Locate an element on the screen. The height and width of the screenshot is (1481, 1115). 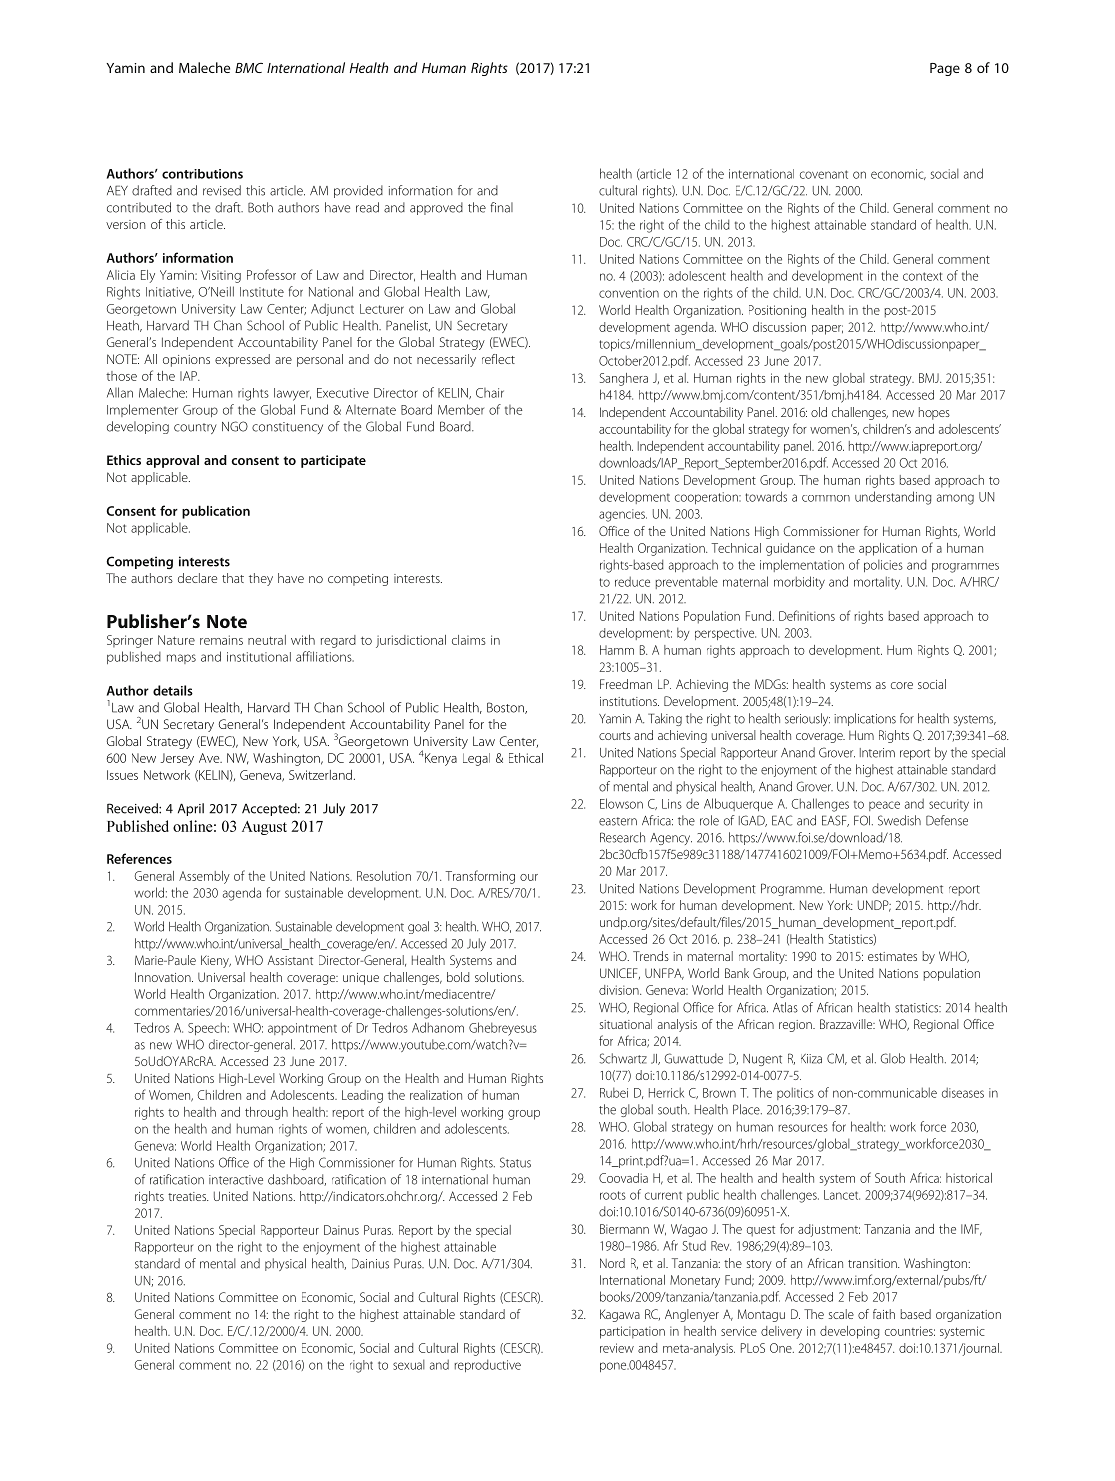
reproductive is located at coordinates (487, 1365).
